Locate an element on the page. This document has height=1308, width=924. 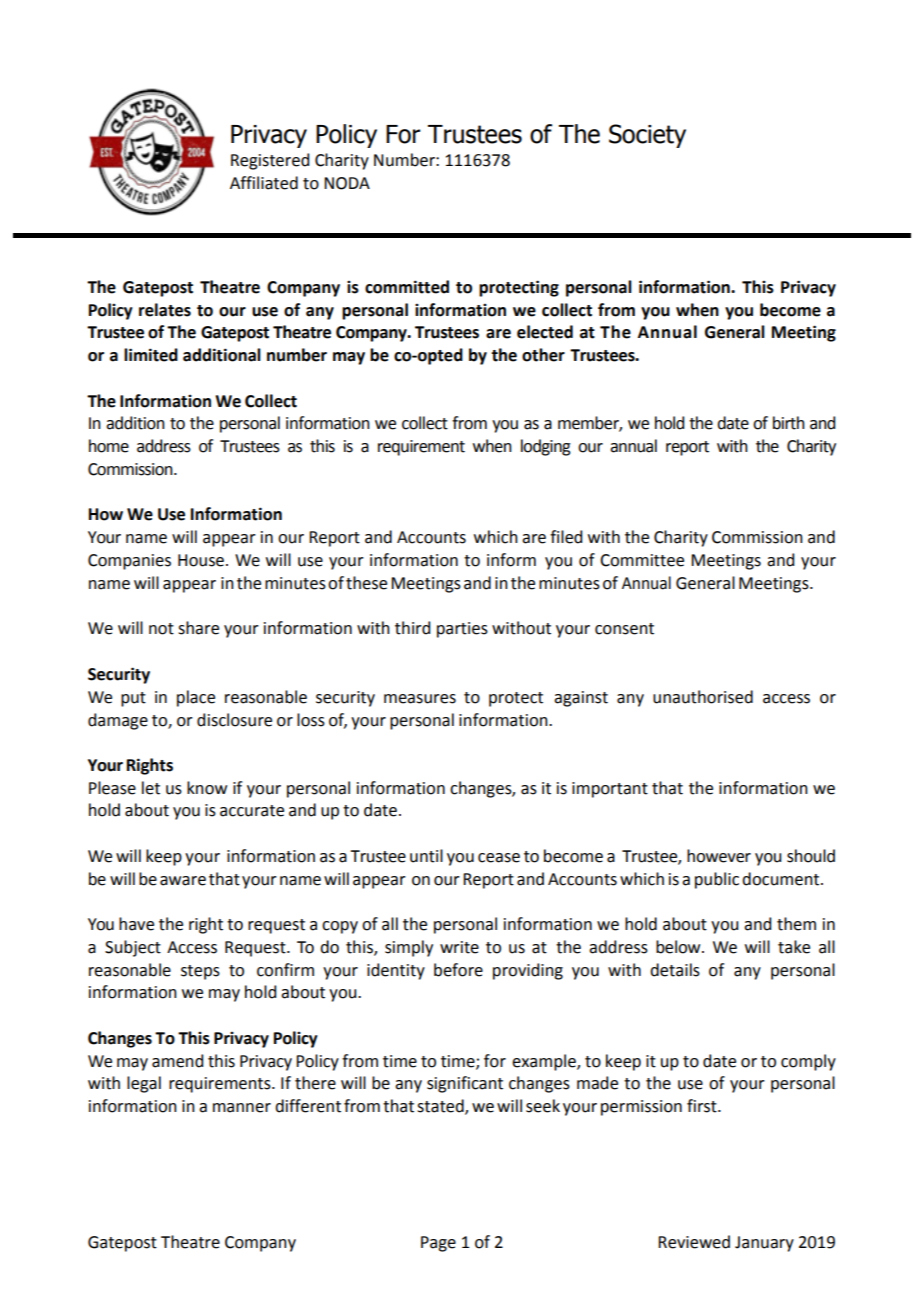
unauthorised is located at coordinates (703, 697).
